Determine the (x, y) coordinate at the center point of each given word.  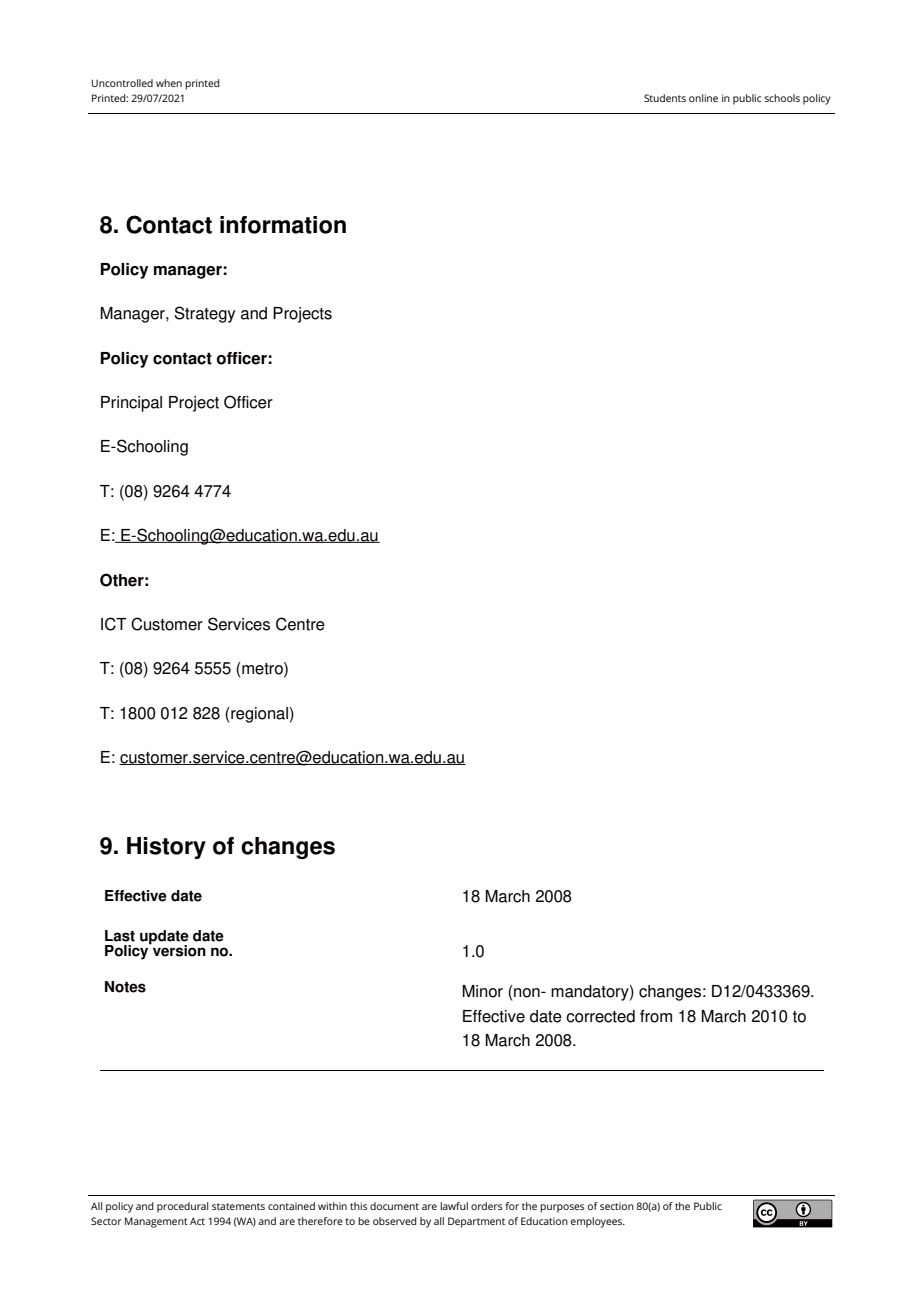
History (166, 848)
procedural (182, 1207)
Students (665, 98)
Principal (131, 404)
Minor (482, 991)
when (169, 83)
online (703, 98)
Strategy (204, 314)
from (656, 1016)
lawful (454, 1206)
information (283, 225)
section (617, 1206)
